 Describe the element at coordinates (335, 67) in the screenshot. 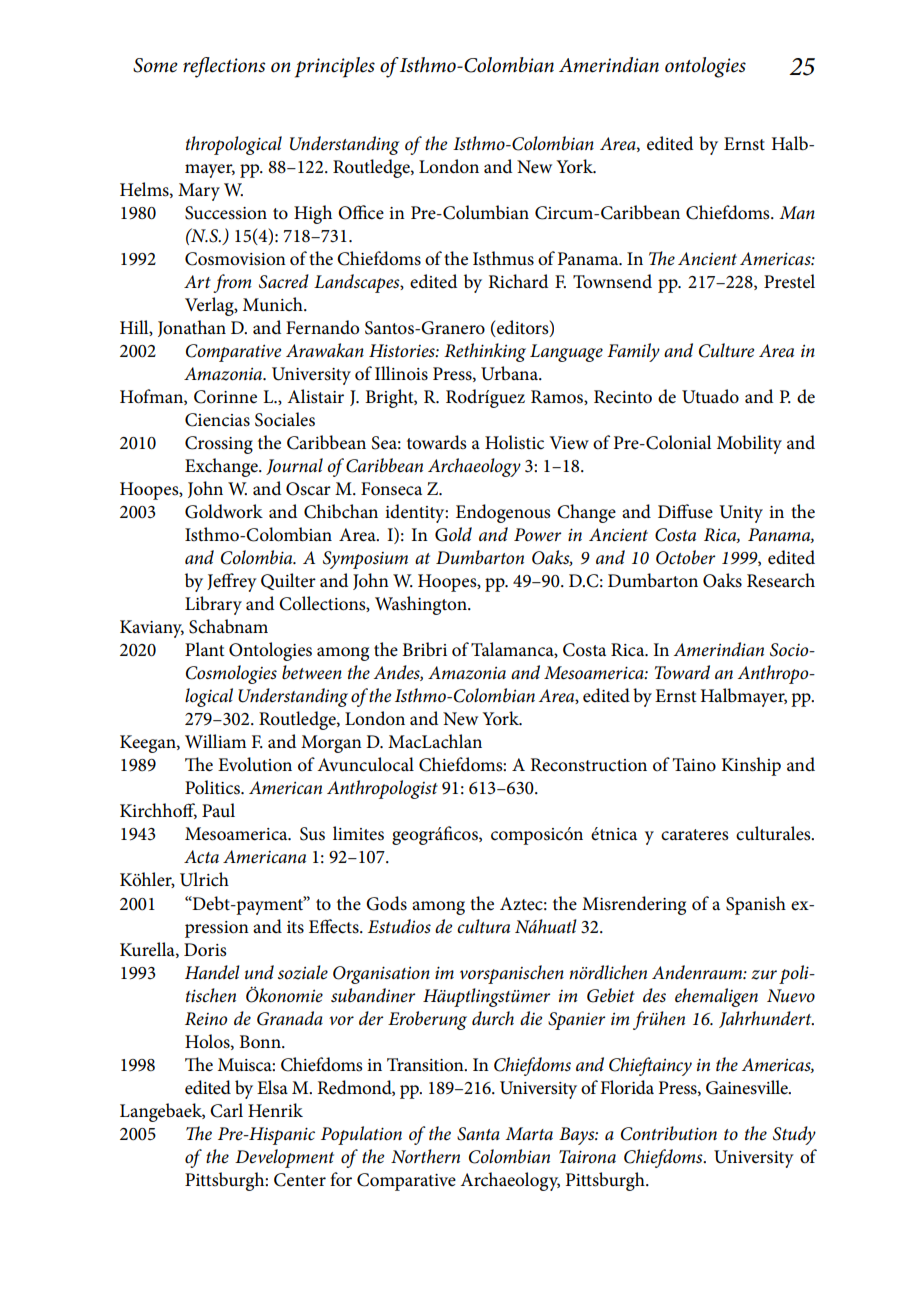

I see `principles` at that location.
